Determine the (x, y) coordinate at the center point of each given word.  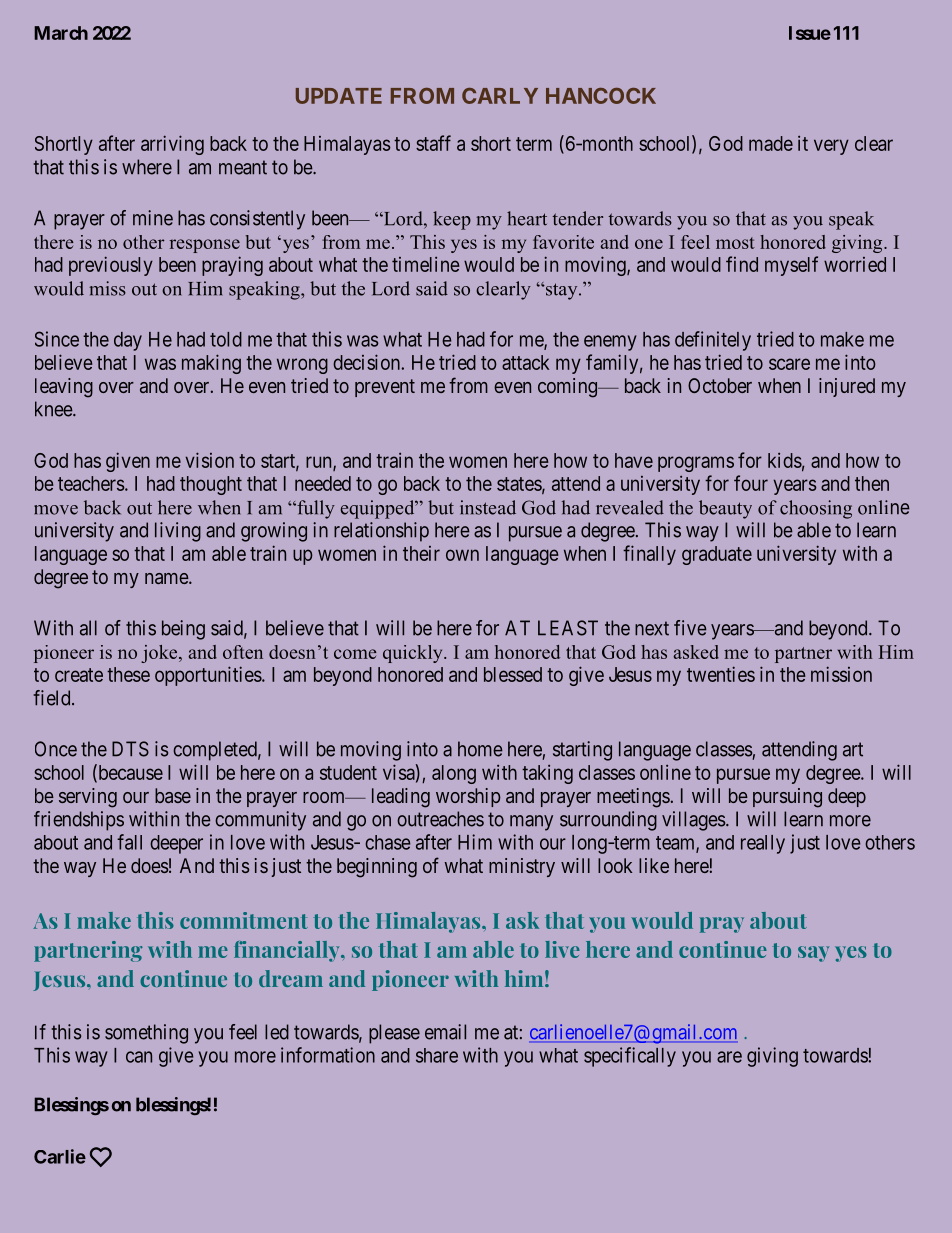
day (128, 341)
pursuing (787, 798)
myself (791, 266)
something (146, 1034)
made (771, 143)
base (173, 795)
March (61, 33)
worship (468, 797)
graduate (717, 555)
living (178, 532)
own (462, 555)
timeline (426, 264)
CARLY (500, 96)
